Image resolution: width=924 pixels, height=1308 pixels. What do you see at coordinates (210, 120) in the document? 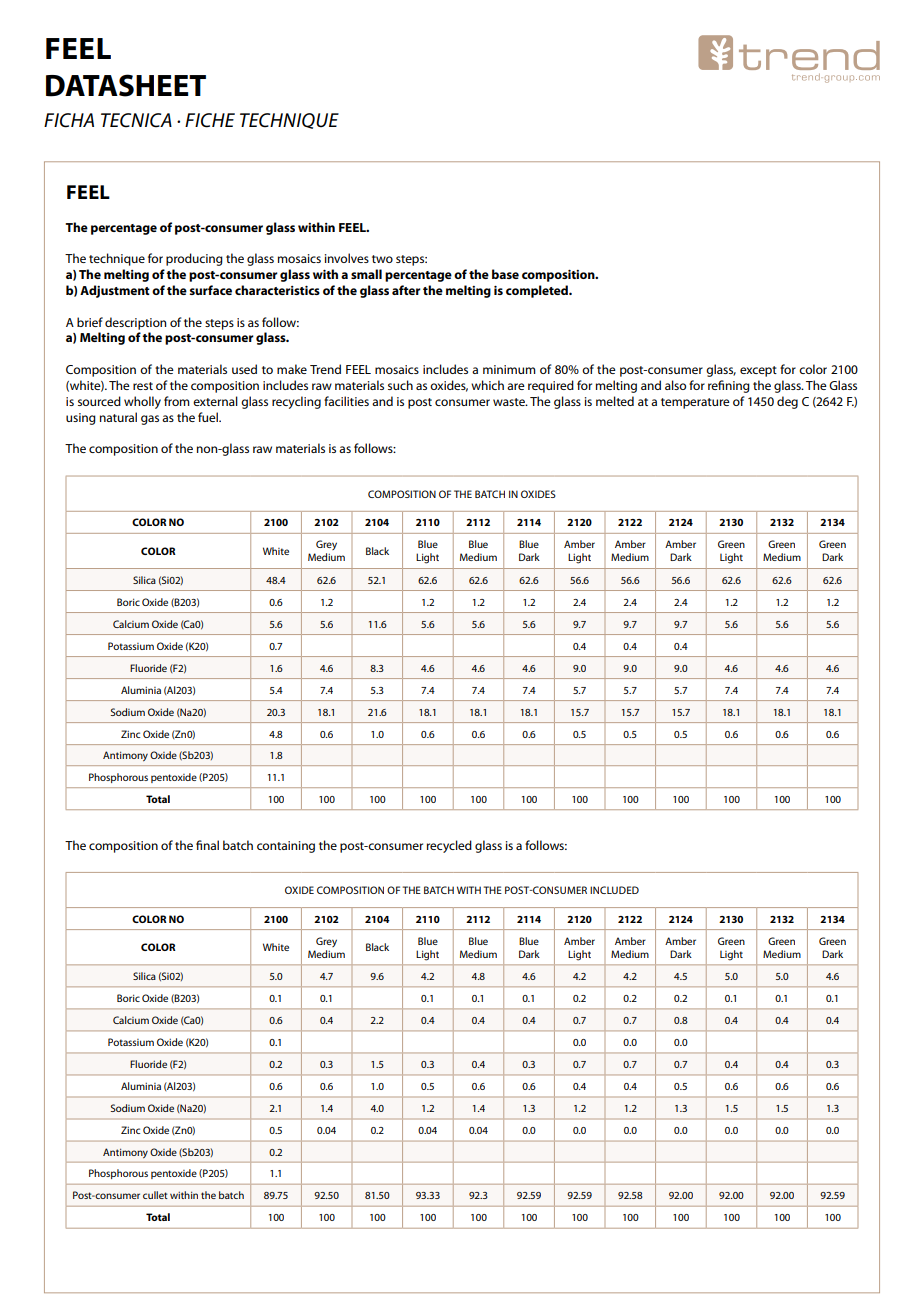
I see `fiche` at bounding box center [210, 120].
